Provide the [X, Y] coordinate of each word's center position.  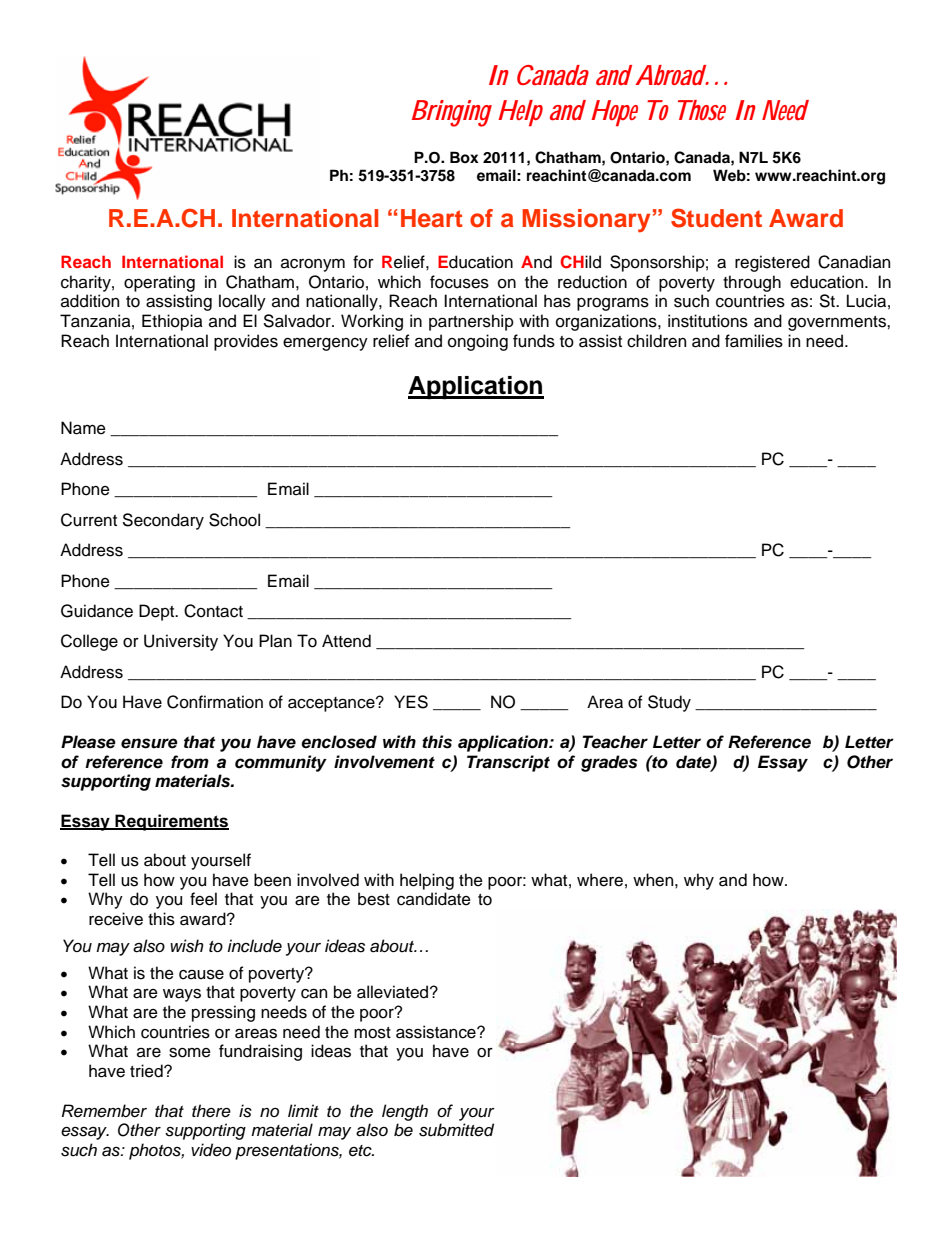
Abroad [671, 75]
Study [669, 703]
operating [159, 283]
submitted [456, 1130]
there [211, 1111]
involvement [384, 762]
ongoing [478, 342]
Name [83, 428]
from [190, 762]
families [754, 341]
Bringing [452, 113]
